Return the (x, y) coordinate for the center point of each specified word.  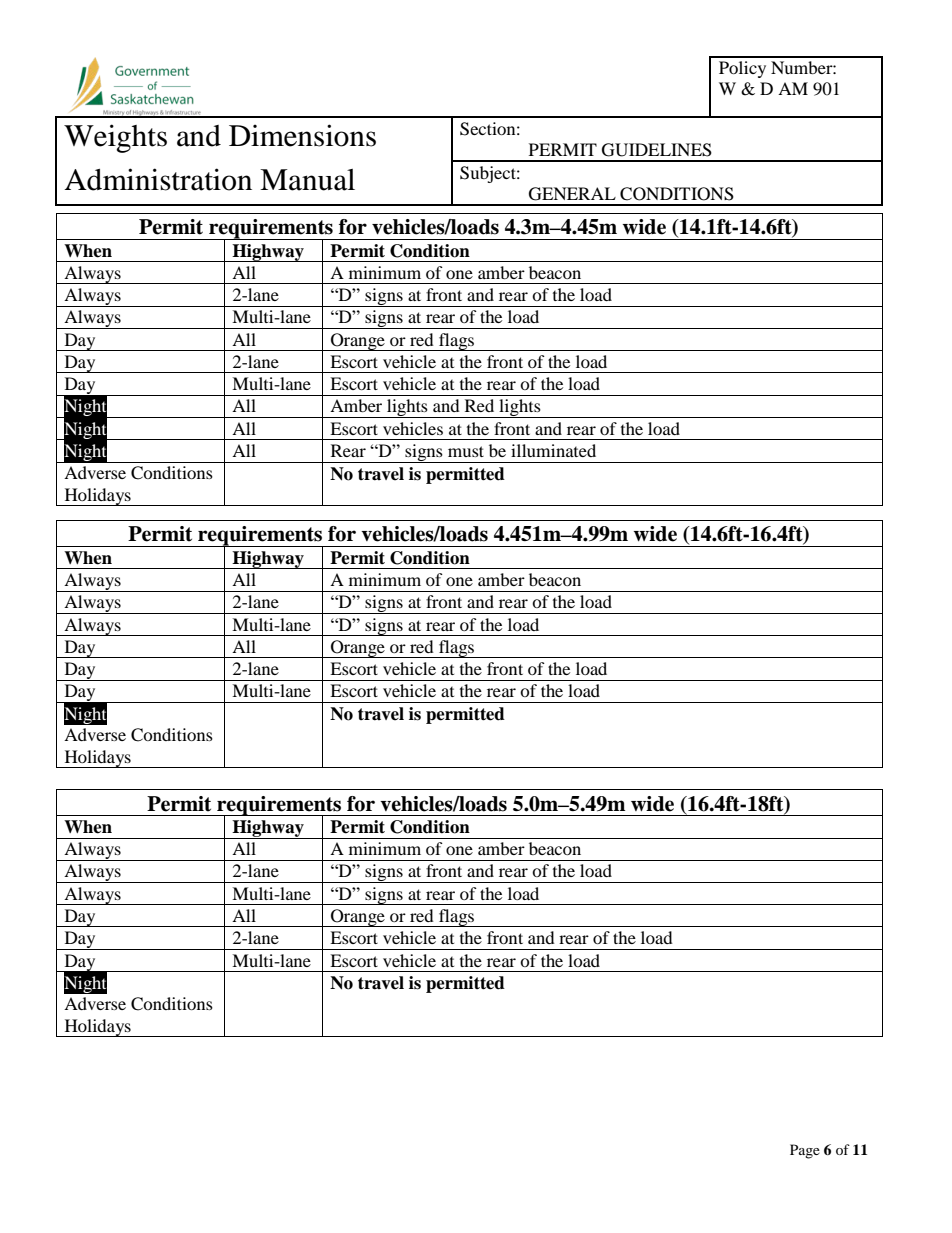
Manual (307, 180)
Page (805, 1151)
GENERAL (572, 194)
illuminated (553, 450)
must (466, 451)
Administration (158, 179)
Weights (115, 138)
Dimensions (302, 135)
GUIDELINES (657, 150)
